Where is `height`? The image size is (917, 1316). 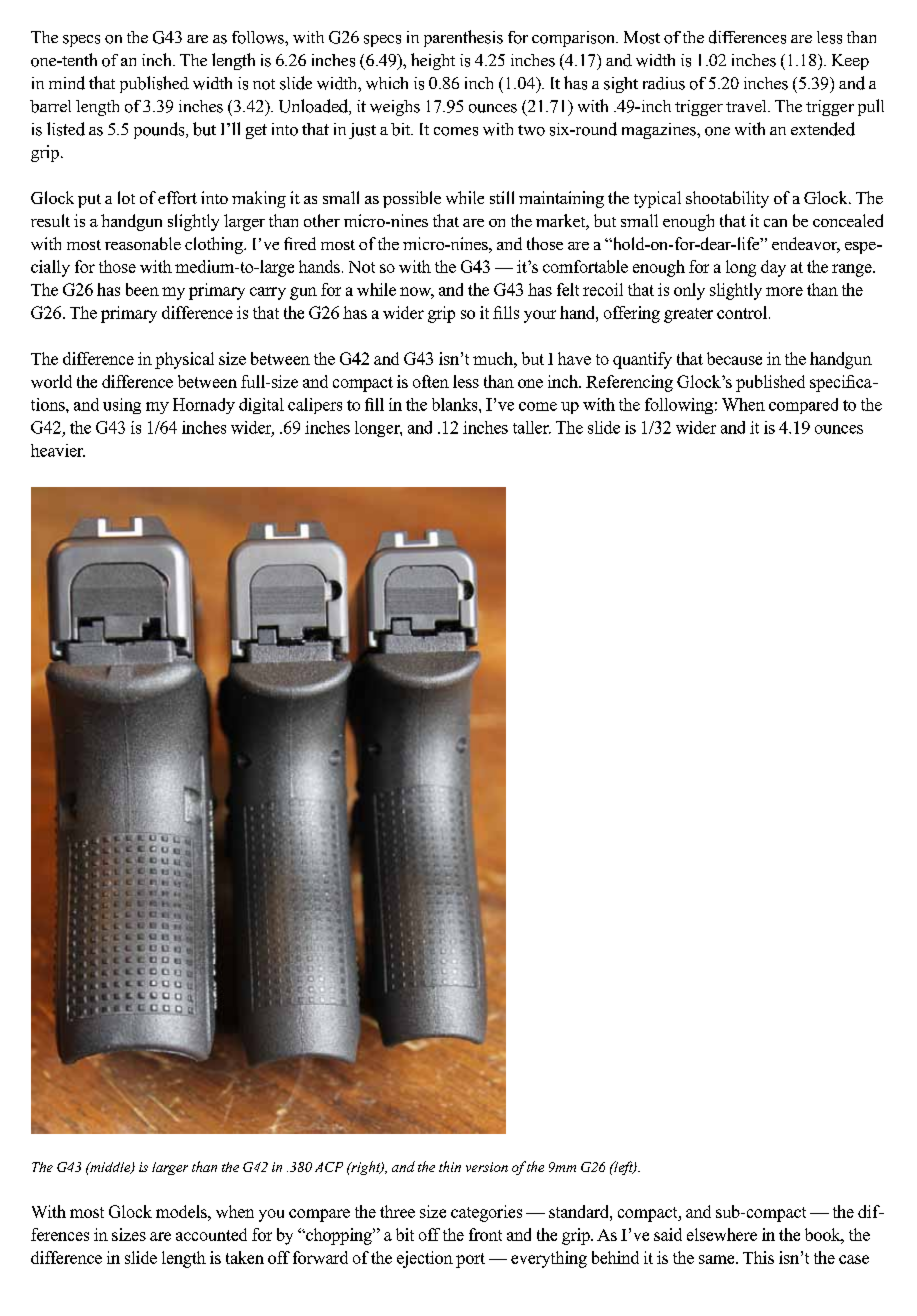
height is located at coordinates (433, 61).
